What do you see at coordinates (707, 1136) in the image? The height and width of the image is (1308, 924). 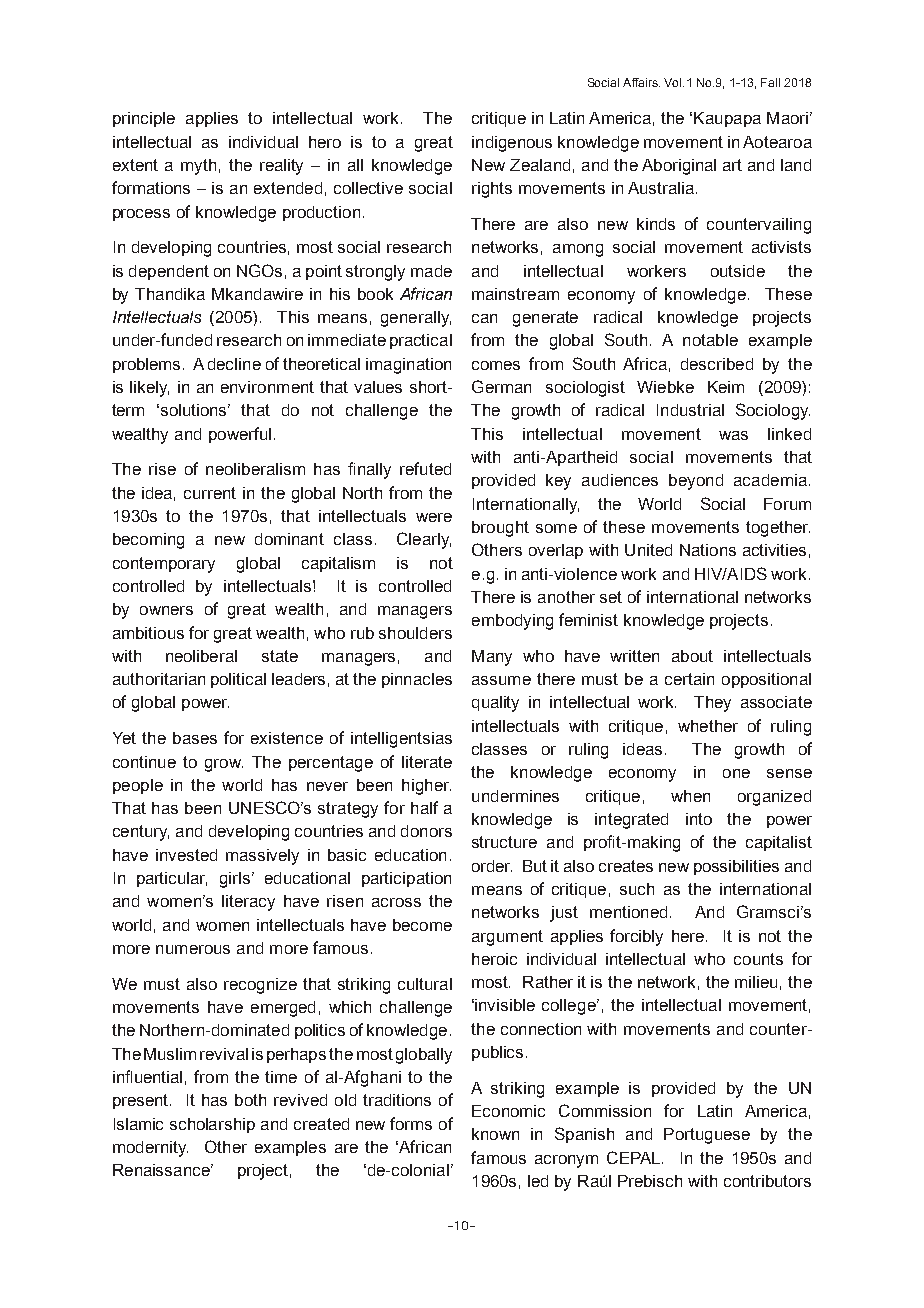 I see `Portuguese` at bounding box center [707, 1136].
